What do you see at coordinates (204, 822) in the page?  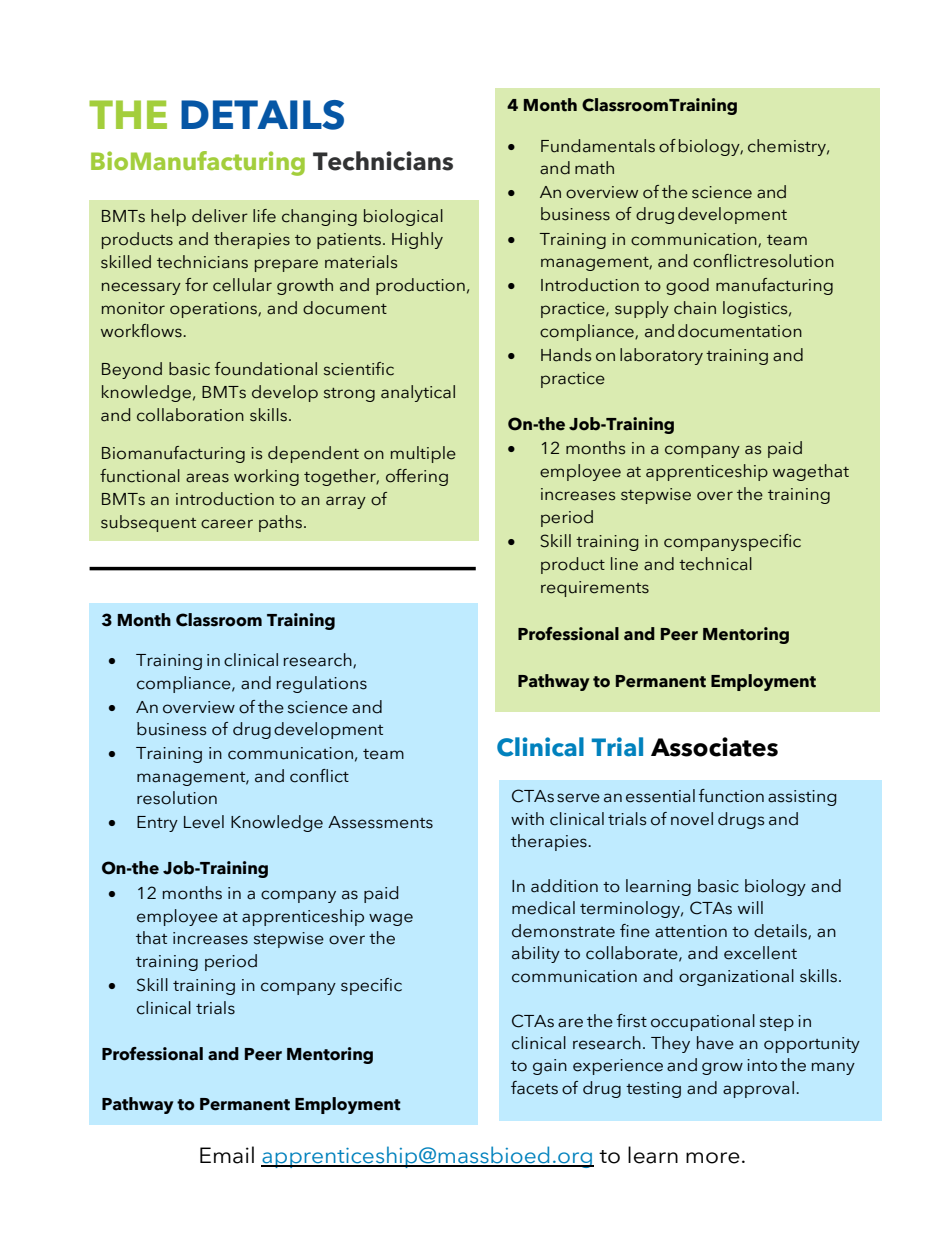 I see `Level` at bounding box center [204, 822].
